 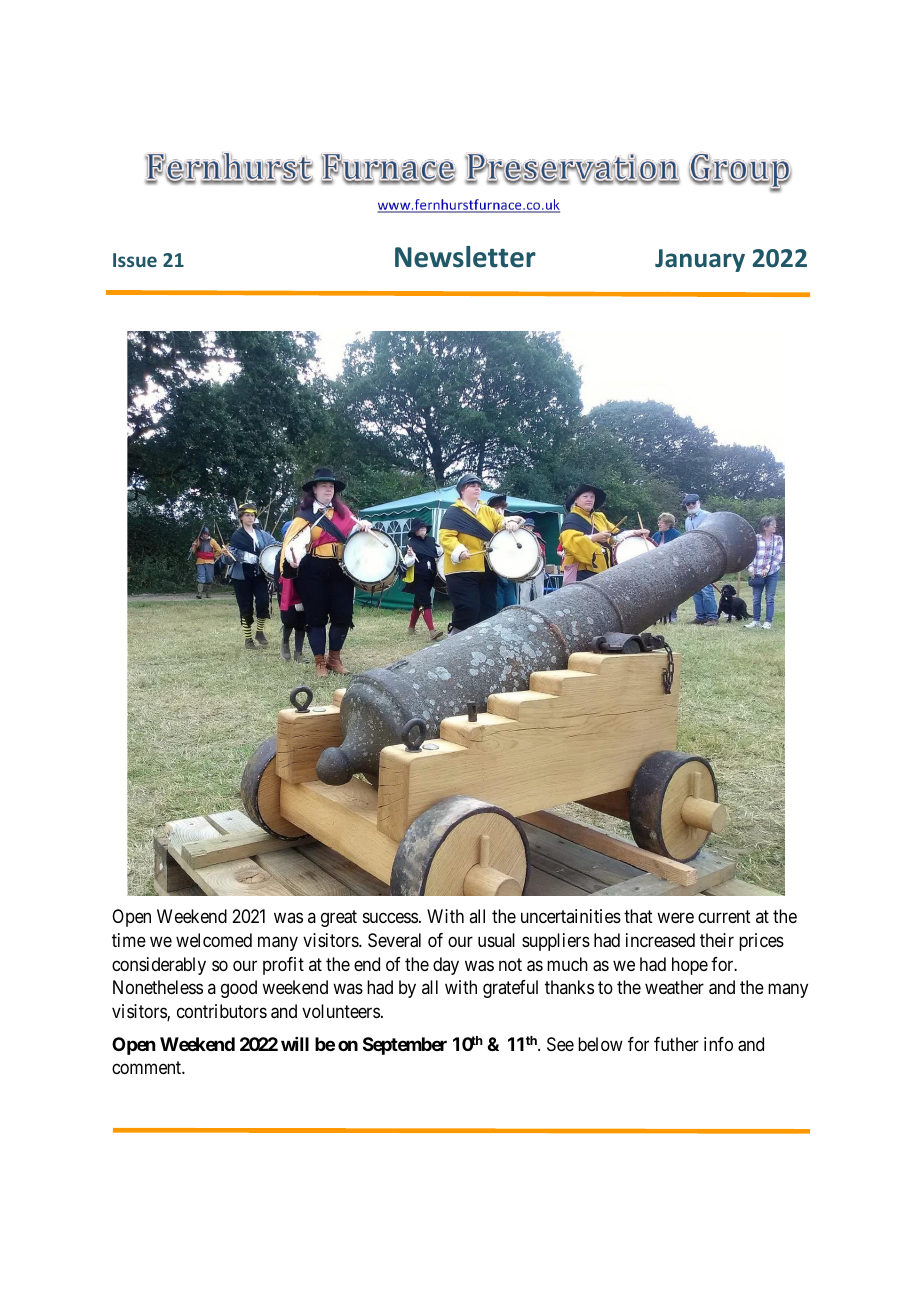 I want to click on Newsletter, so click(x=465, y=257).
